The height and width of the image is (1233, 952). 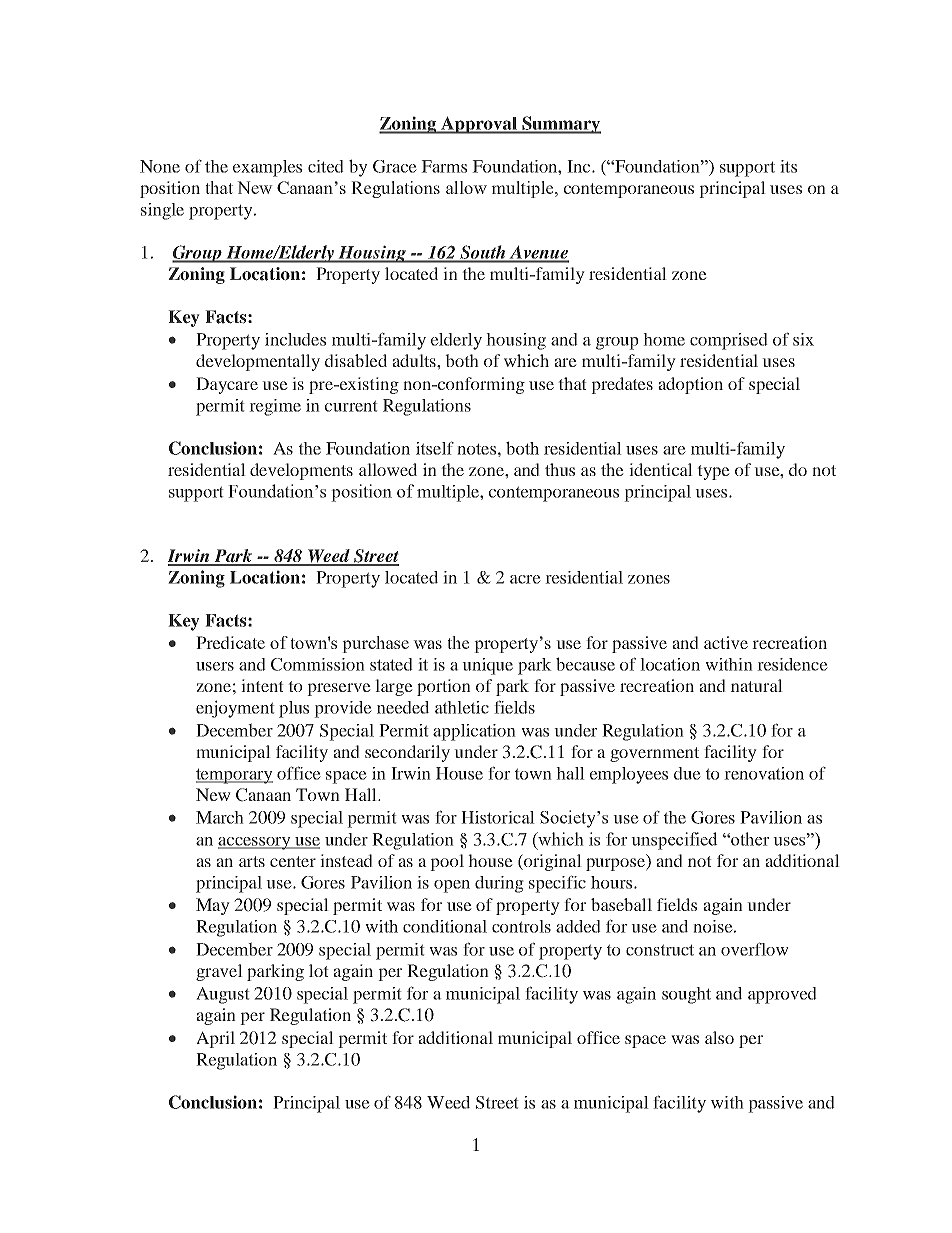 What do you see at coordinates (234, 776) in the image?
I see `temporary` at bounding box center [234, 776].
